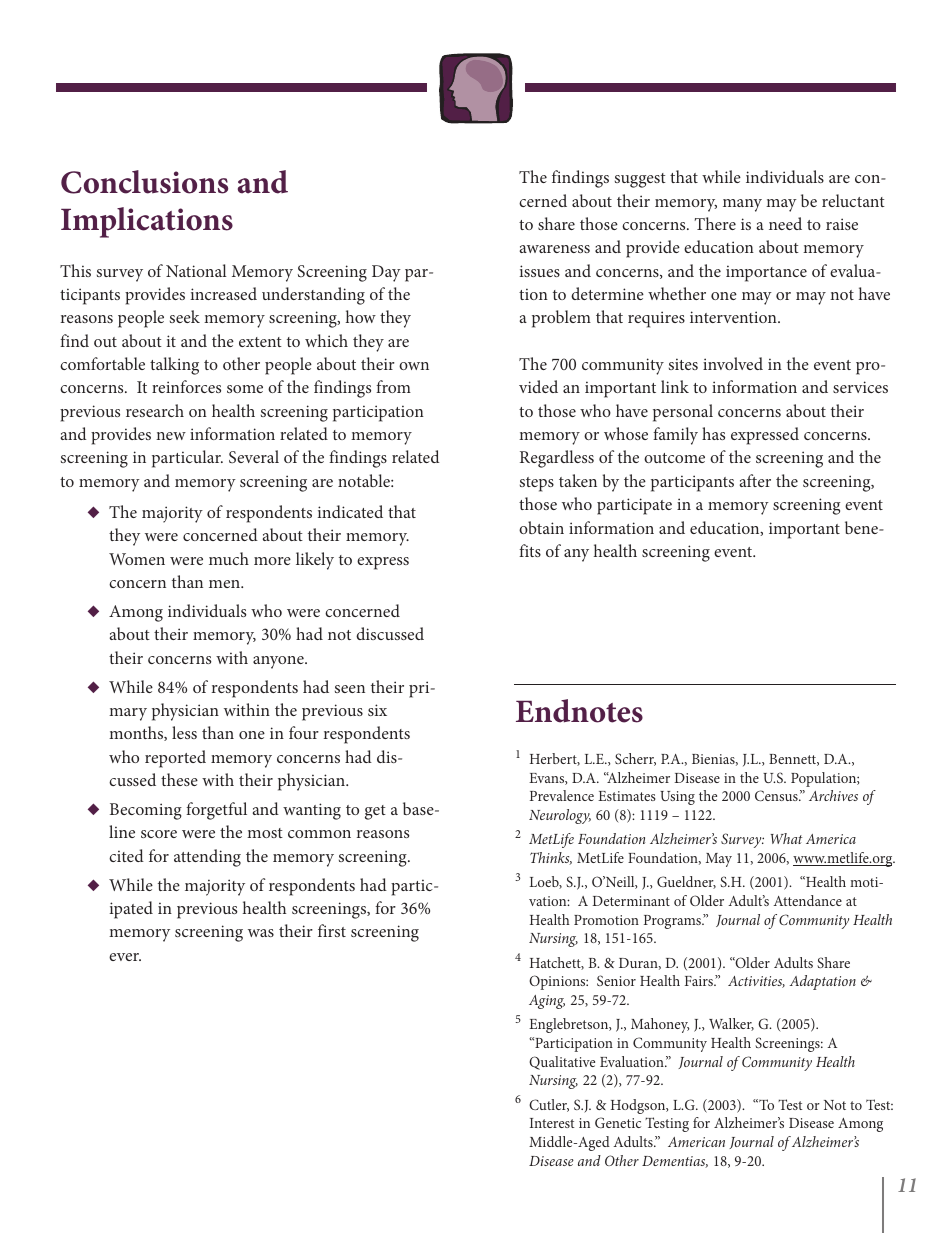 Image resolution: width=952 pixels, height=1233 pixels. What do you see at coordinates (742, 205) in the page?
I see `many` at bounding box center [742, 205].
